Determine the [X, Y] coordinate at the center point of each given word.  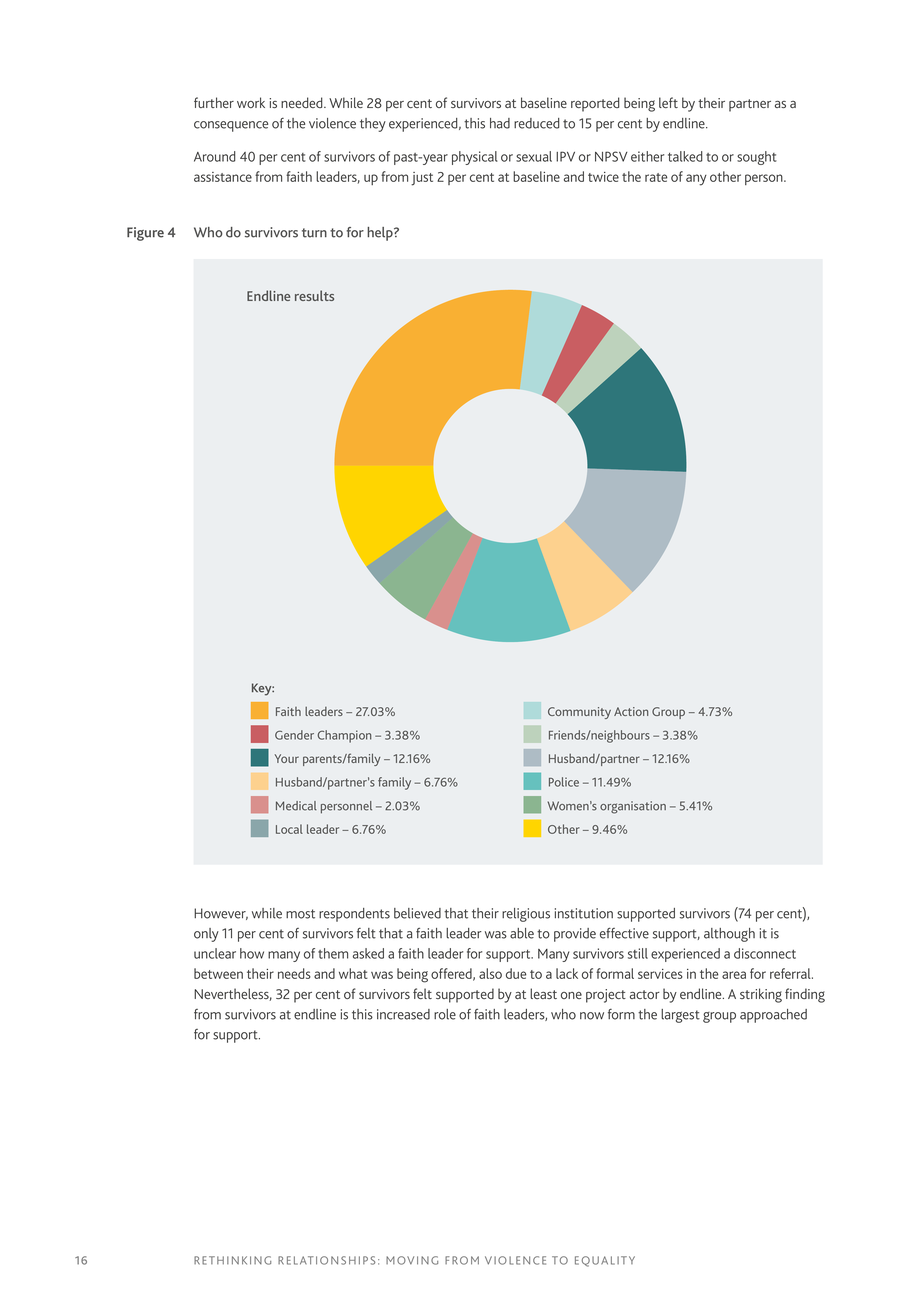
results [314, 295]
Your [287, 758]
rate [656, 177]
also [490, 973]
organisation [633, 807]
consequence [231, 126]
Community [579, 713]
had [500, 123]
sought [757, 158]
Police [564, 782]
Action [631, 711]
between [218, 973]
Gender [294, 735]
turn [314, 233]
